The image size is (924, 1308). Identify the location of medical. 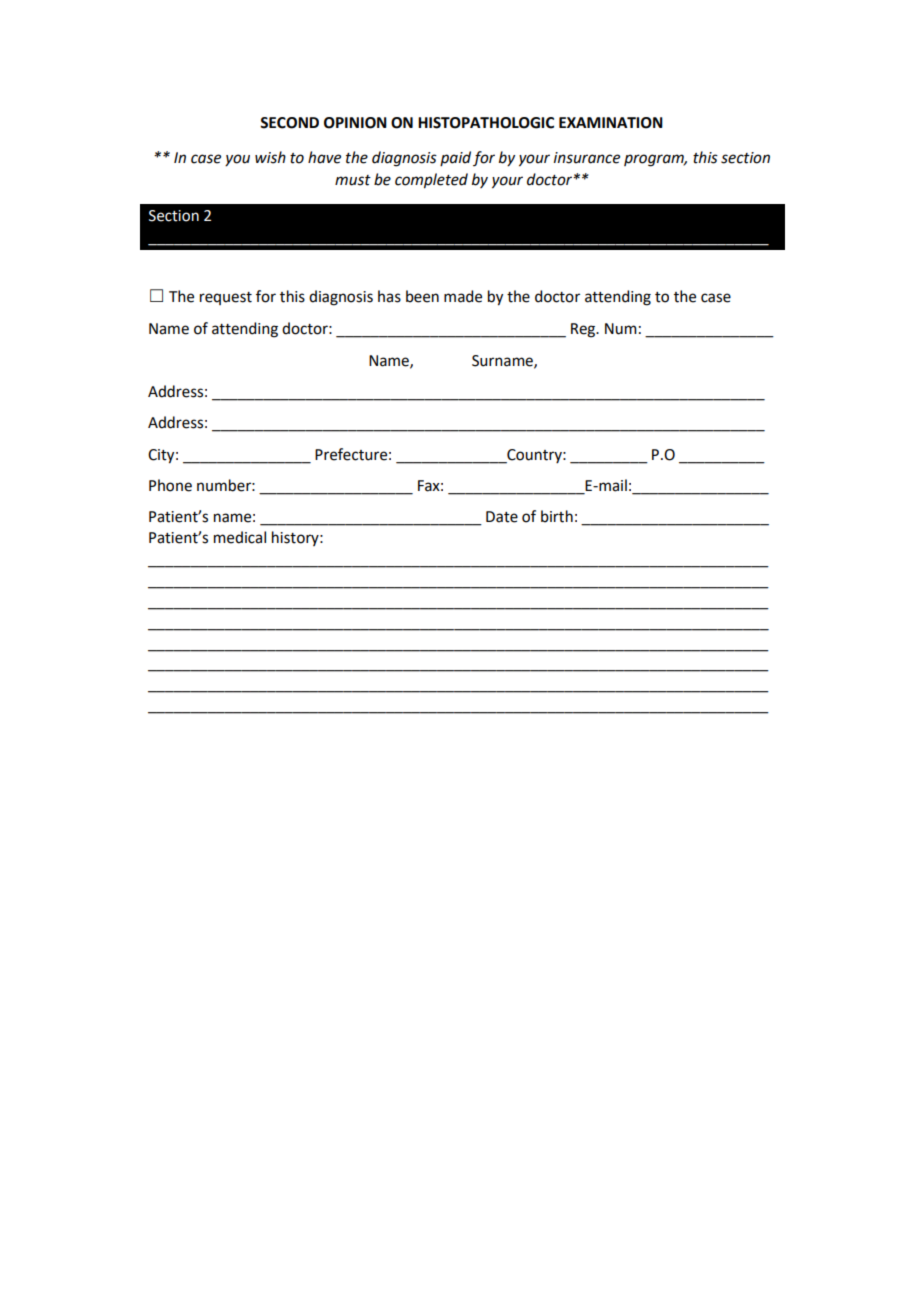
(240, 537).
